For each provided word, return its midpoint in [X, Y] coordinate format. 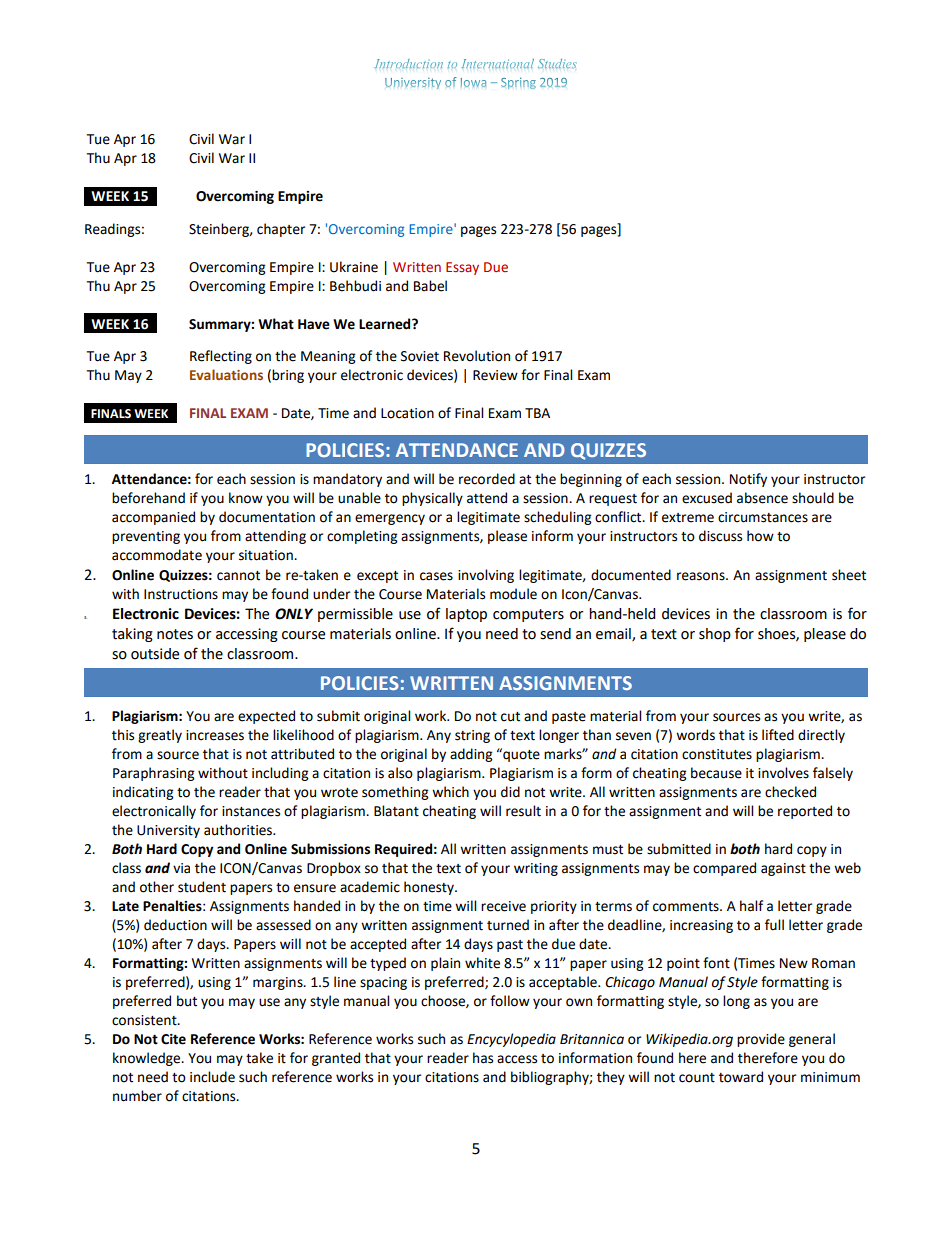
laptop [466, 615]
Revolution [477, 356]
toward [741, 1077]
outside [155, 654]
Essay [462, 268]
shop [715, 635]
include [212, 1077]
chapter [281, 230]
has [483, 1058]
